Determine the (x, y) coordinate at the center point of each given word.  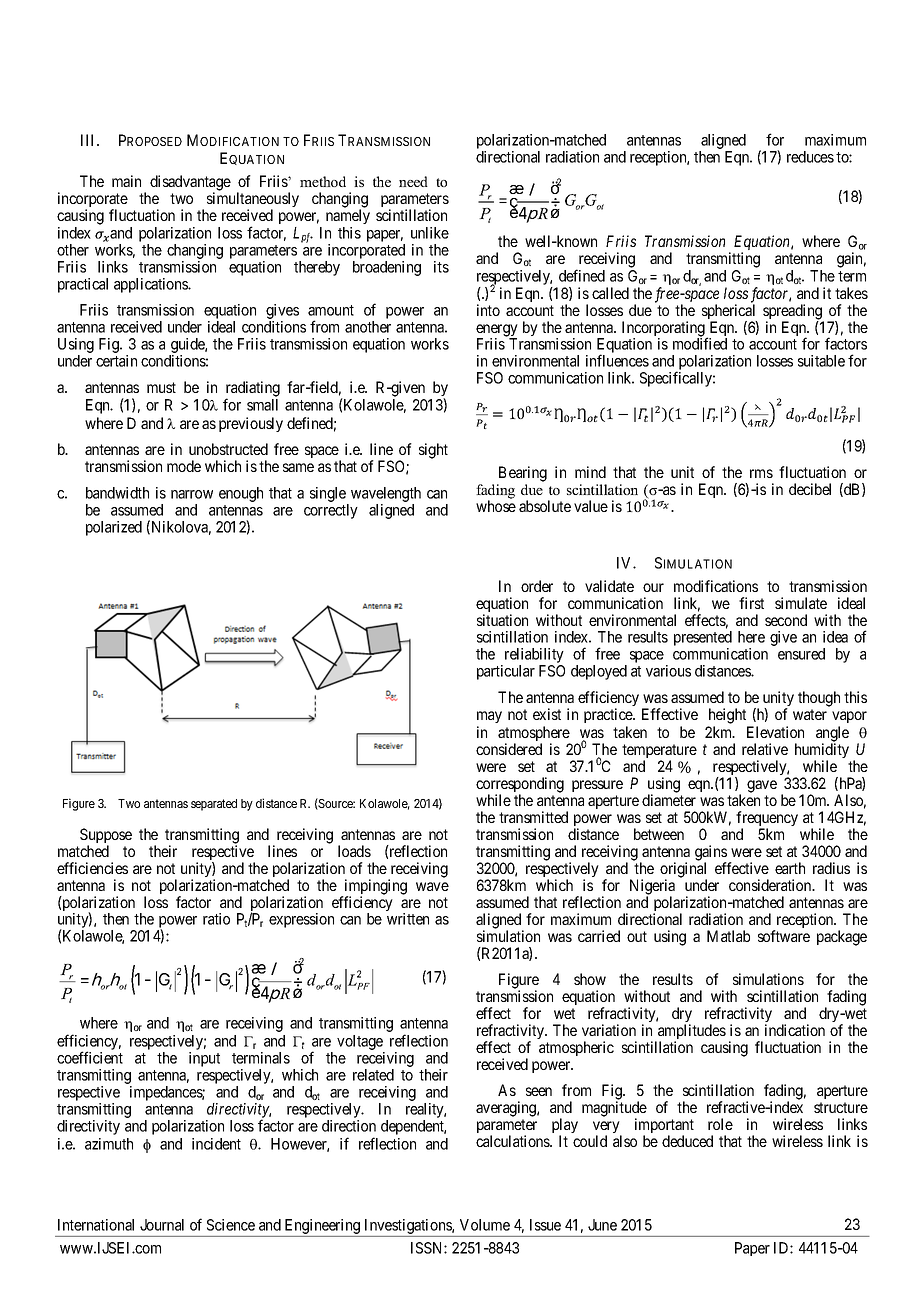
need (413, 181)
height (727, 716)
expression (301, 920)
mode (184, 466)
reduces (810, 157)
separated (214, 805)
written (408, 919)
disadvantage (190, 184)
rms (761, 473)
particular (506, 672)
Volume (485, 1225)
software (784, 936)
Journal (162, 1225)
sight (433, 451)
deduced (687, 1141)
